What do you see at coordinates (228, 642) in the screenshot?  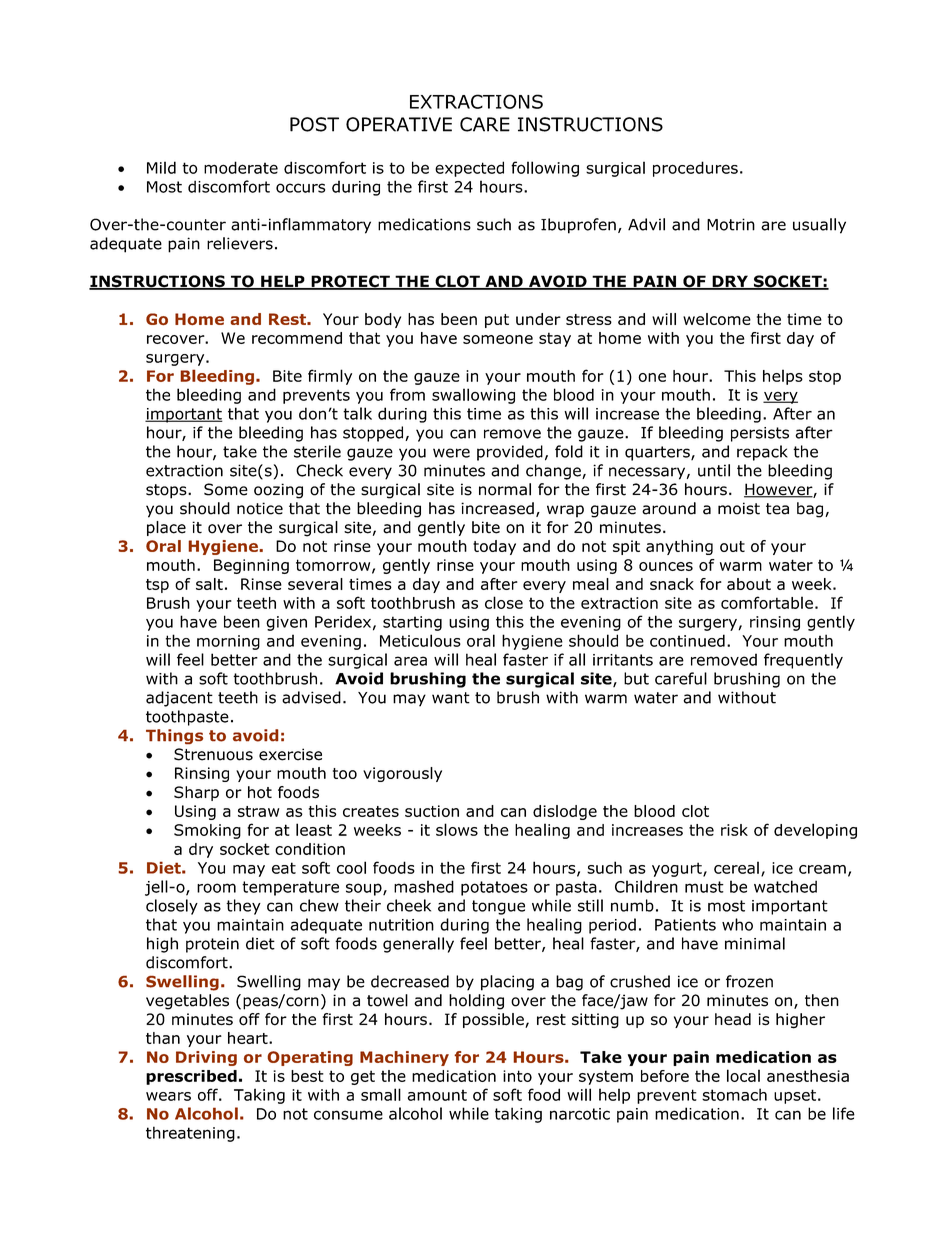 I see `morning` at bounding box center [228, 642].
